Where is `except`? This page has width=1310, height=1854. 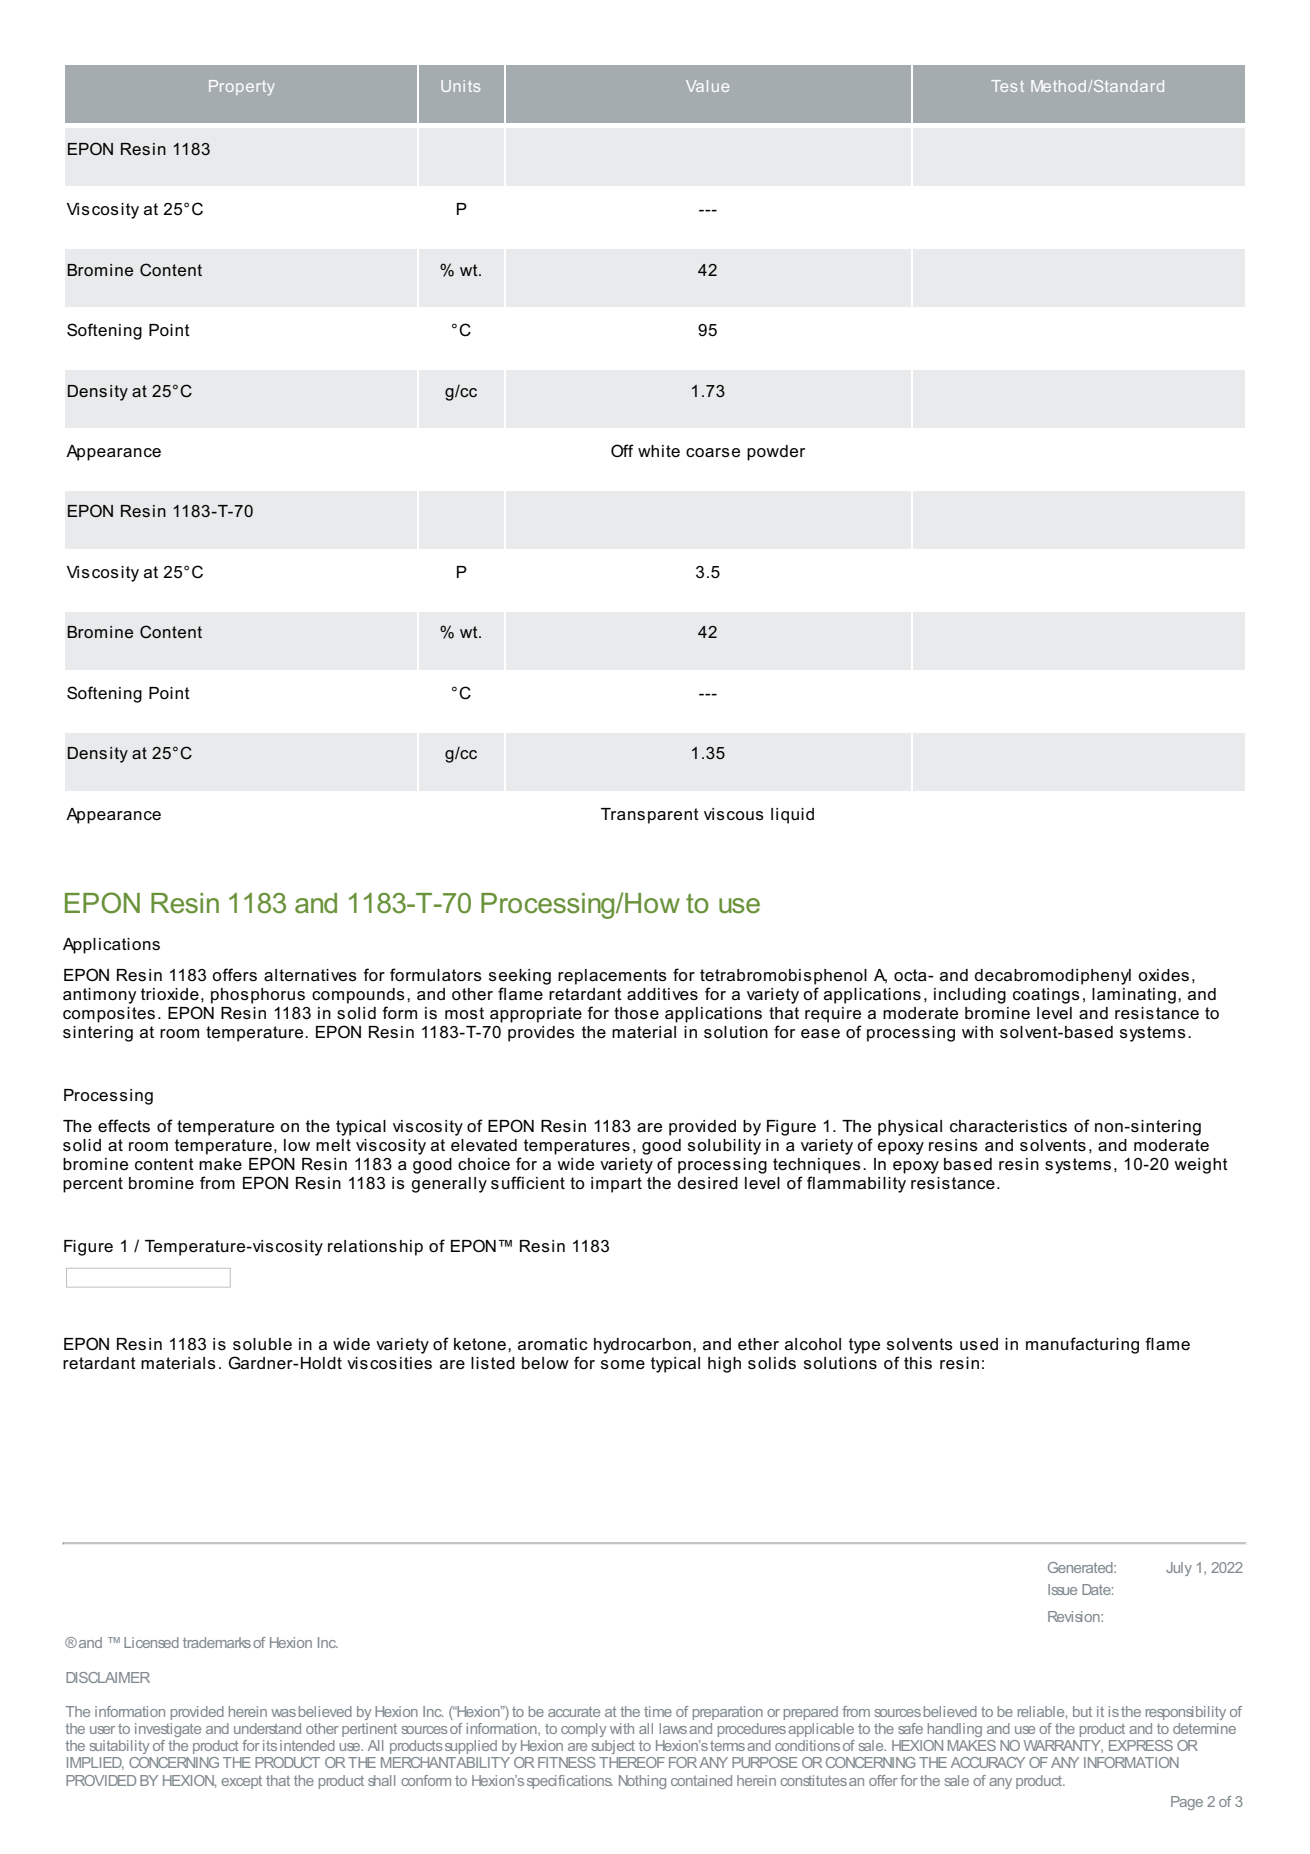
except is located at coordinates (241, 1782).
